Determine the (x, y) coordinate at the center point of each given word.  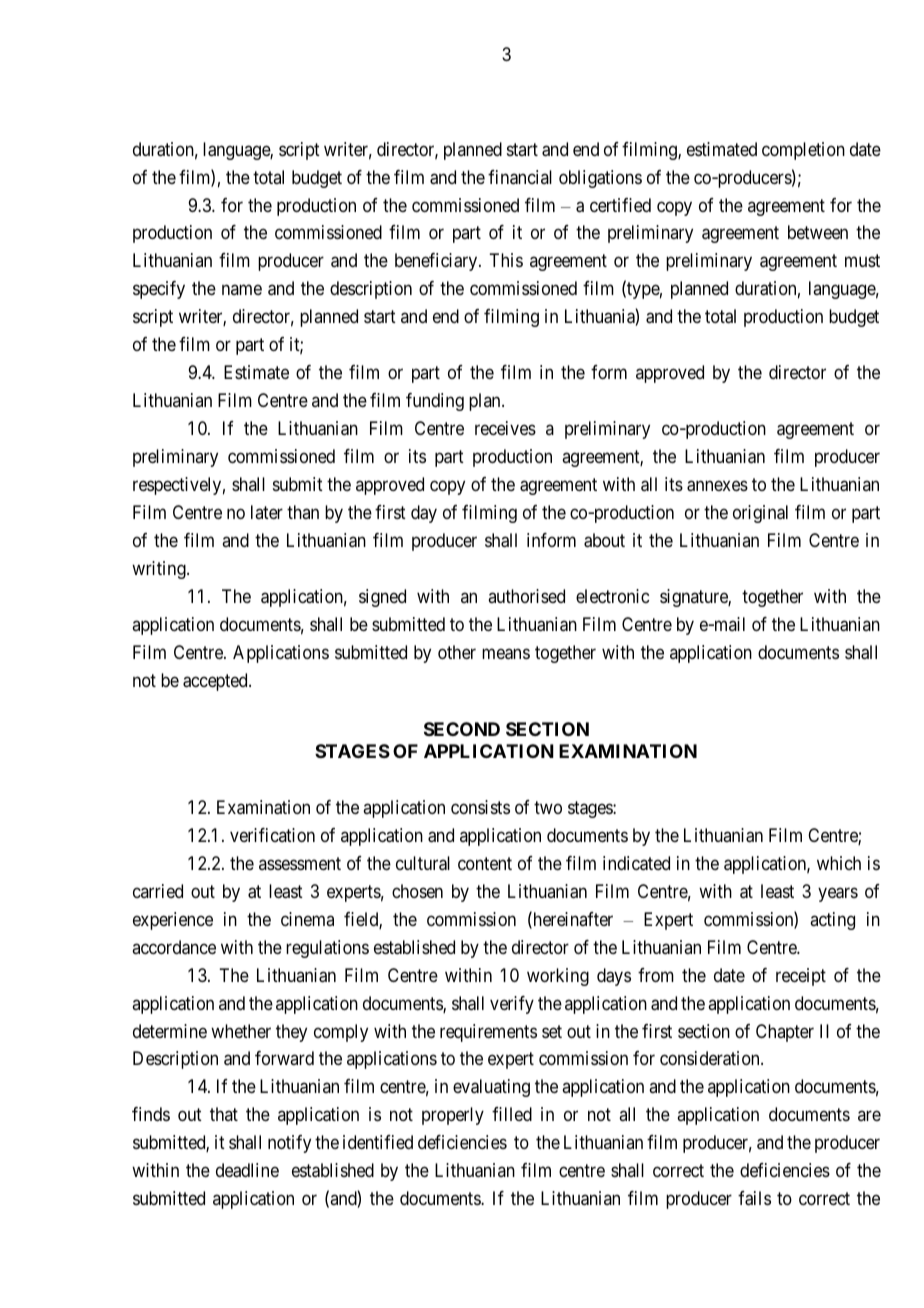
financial (520, 177)
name (242, 290)
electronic (612, 596)
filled (512, 1114)
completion (803, 151)
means (506, 654)
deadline (247, 1170)
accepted (216, 682)
